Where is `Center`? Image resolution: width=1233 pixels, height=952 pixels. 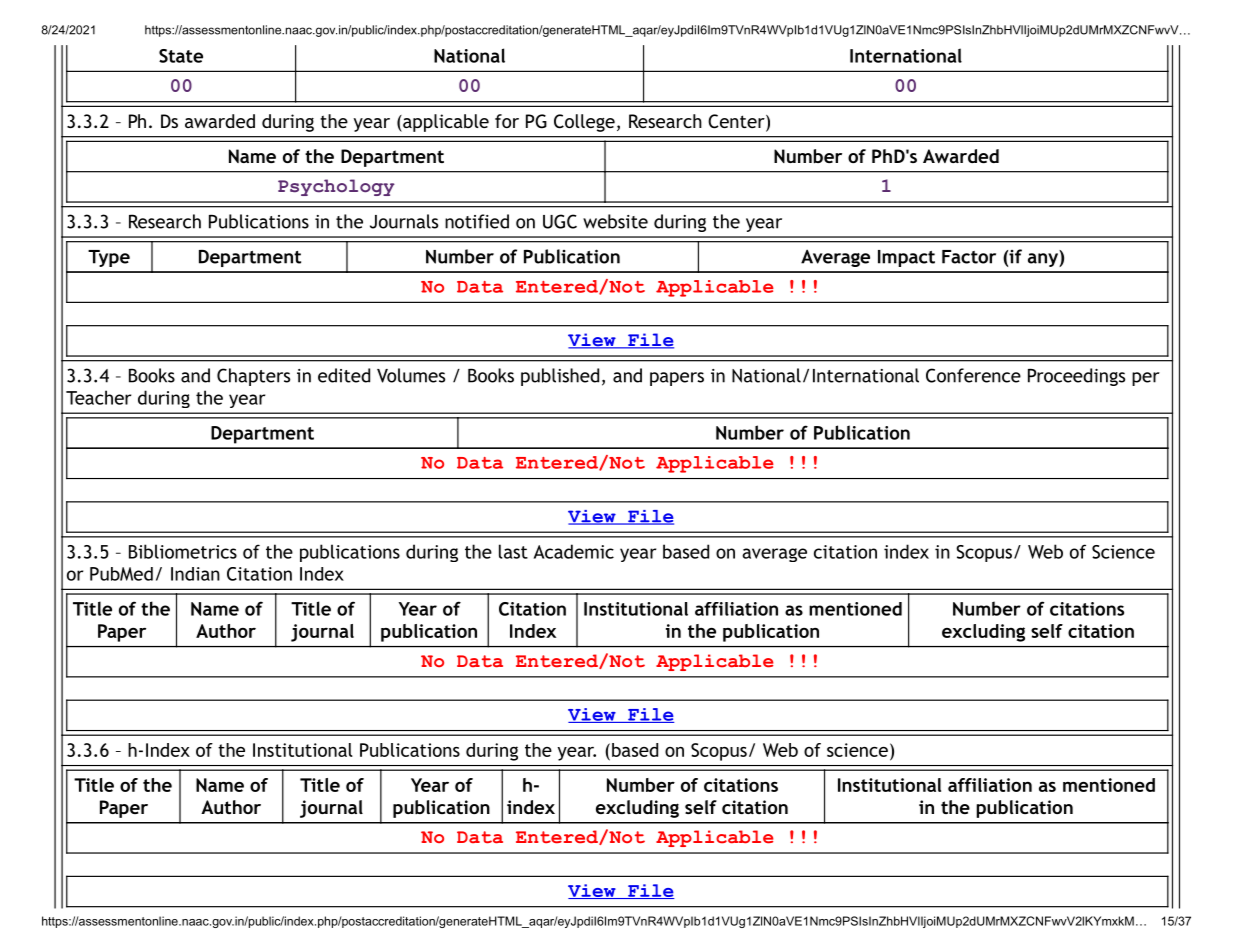
Center is located at coordinates (737, 122).
